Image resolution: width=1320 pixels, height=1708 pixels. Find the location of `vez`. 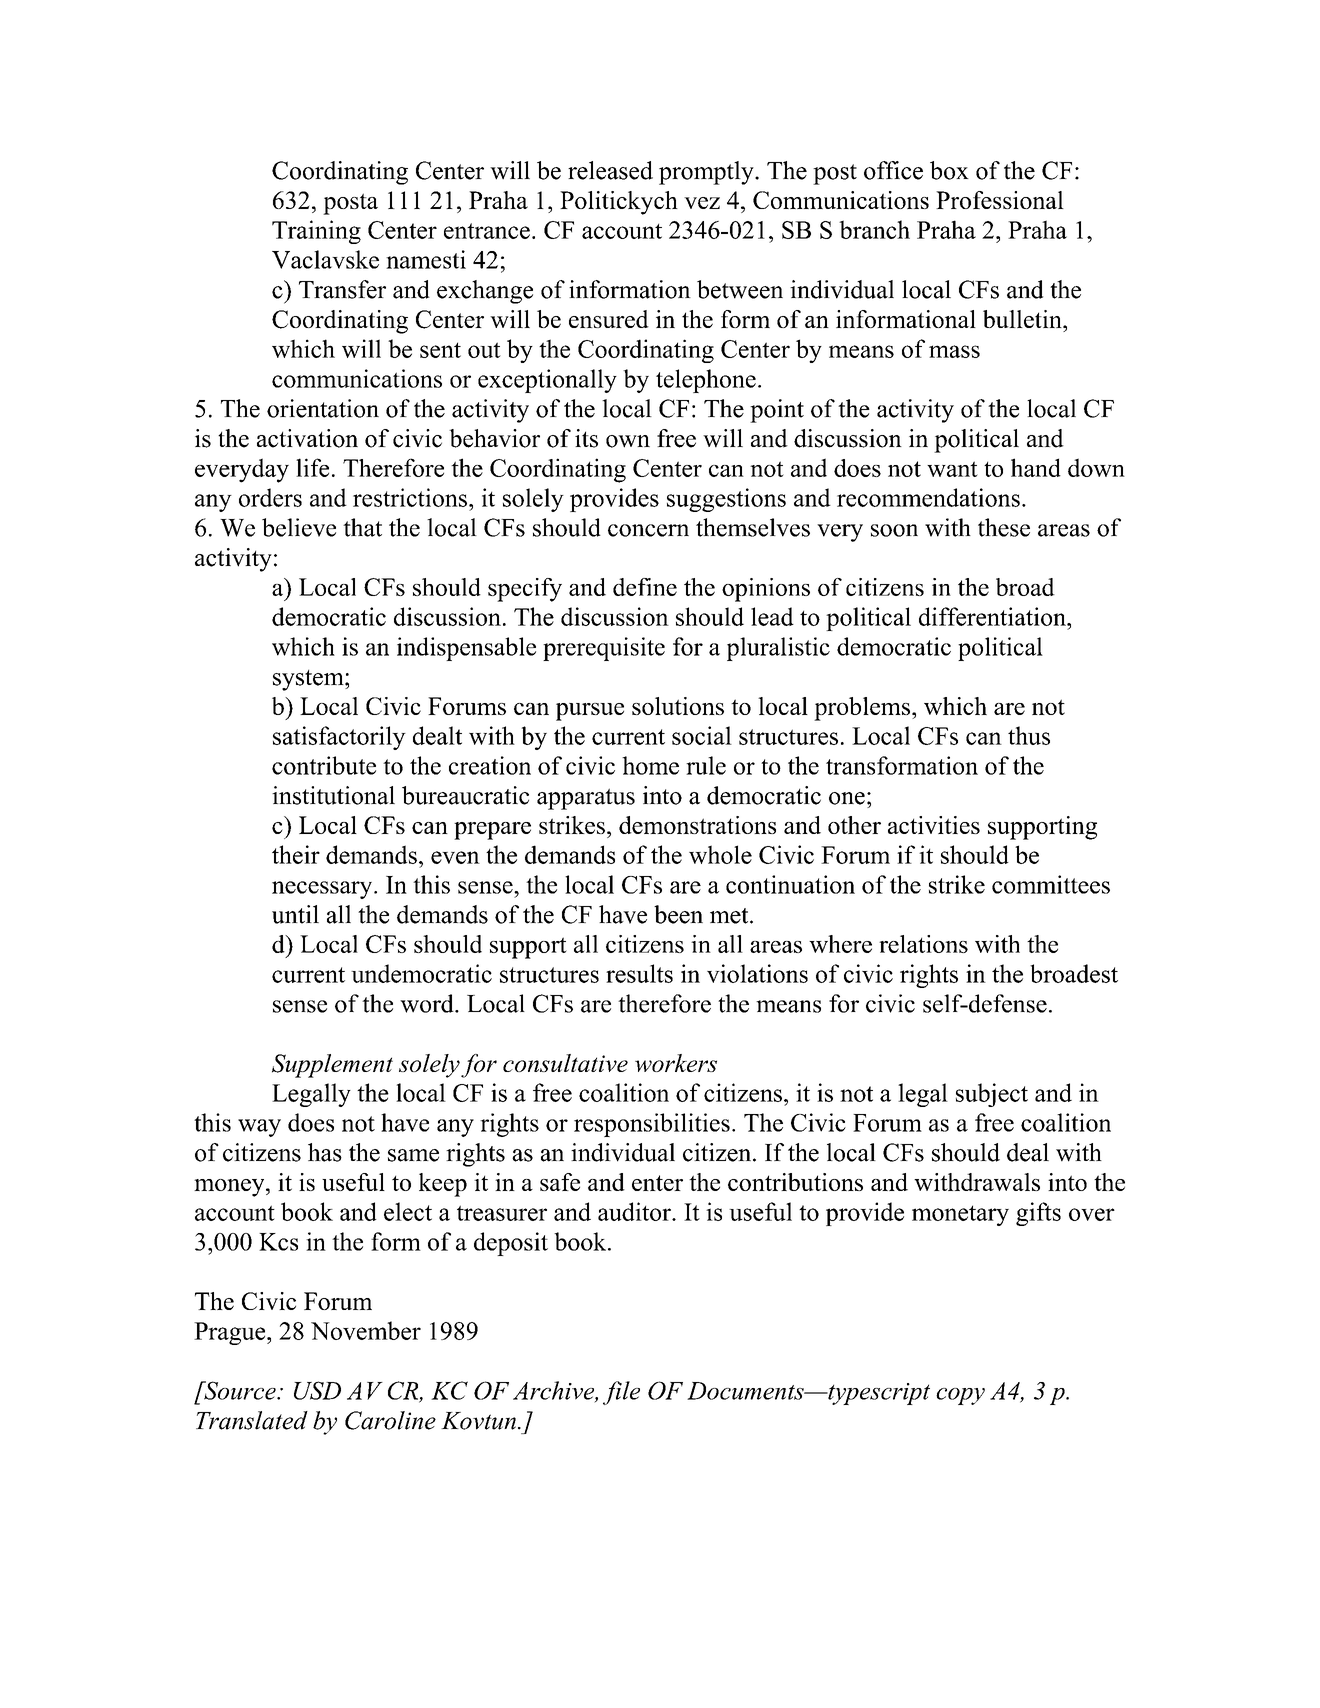

vez is located at coordinates (702, 203).
